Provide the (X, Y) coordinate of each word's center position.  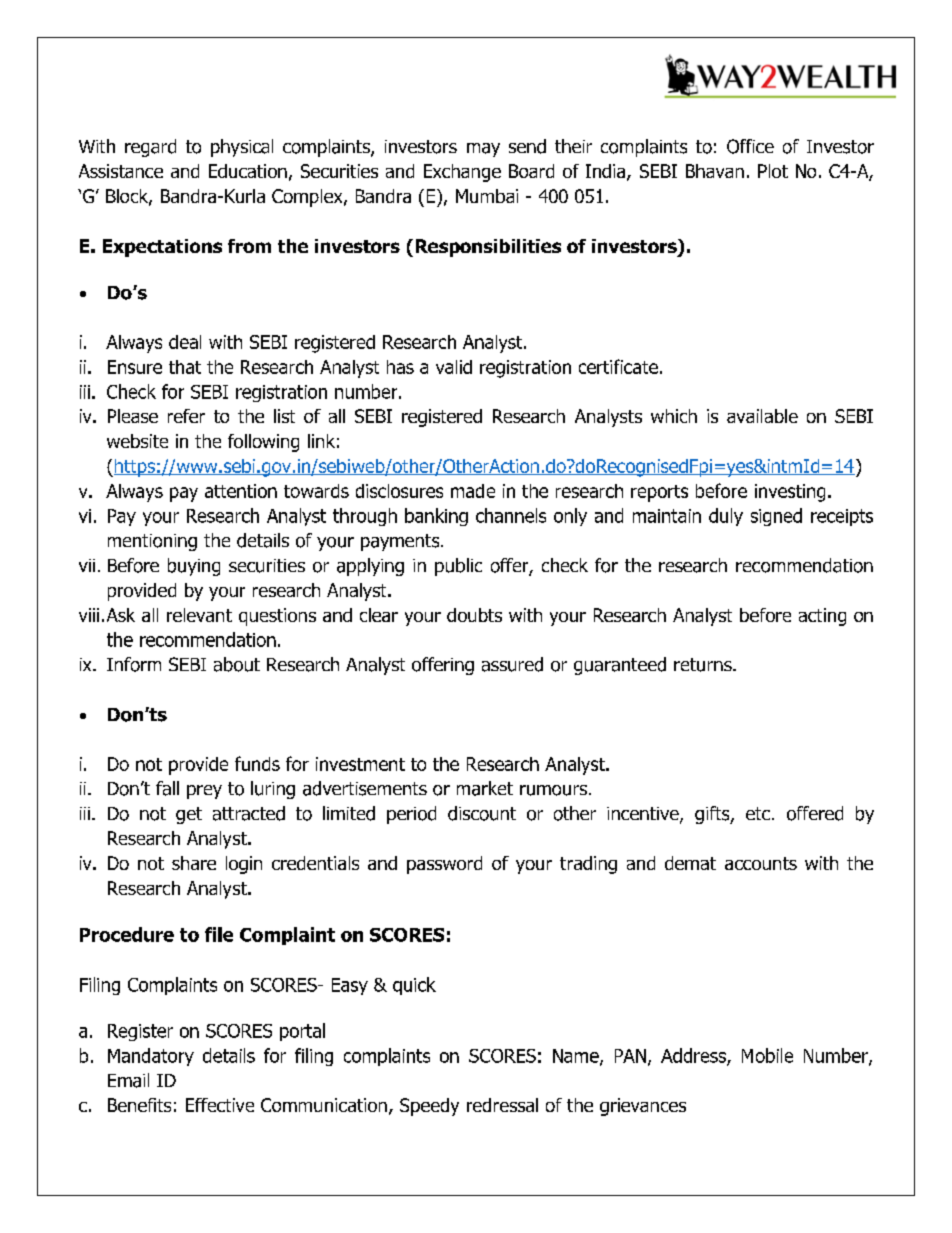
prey (204, 792)
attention (241, 491)
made (473, 491)
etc (758, 813)
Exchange (462, 173)
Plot (773, 171)
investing (790, 493)
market (485, 788)
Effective (220, 1105)
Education (248, 171)
